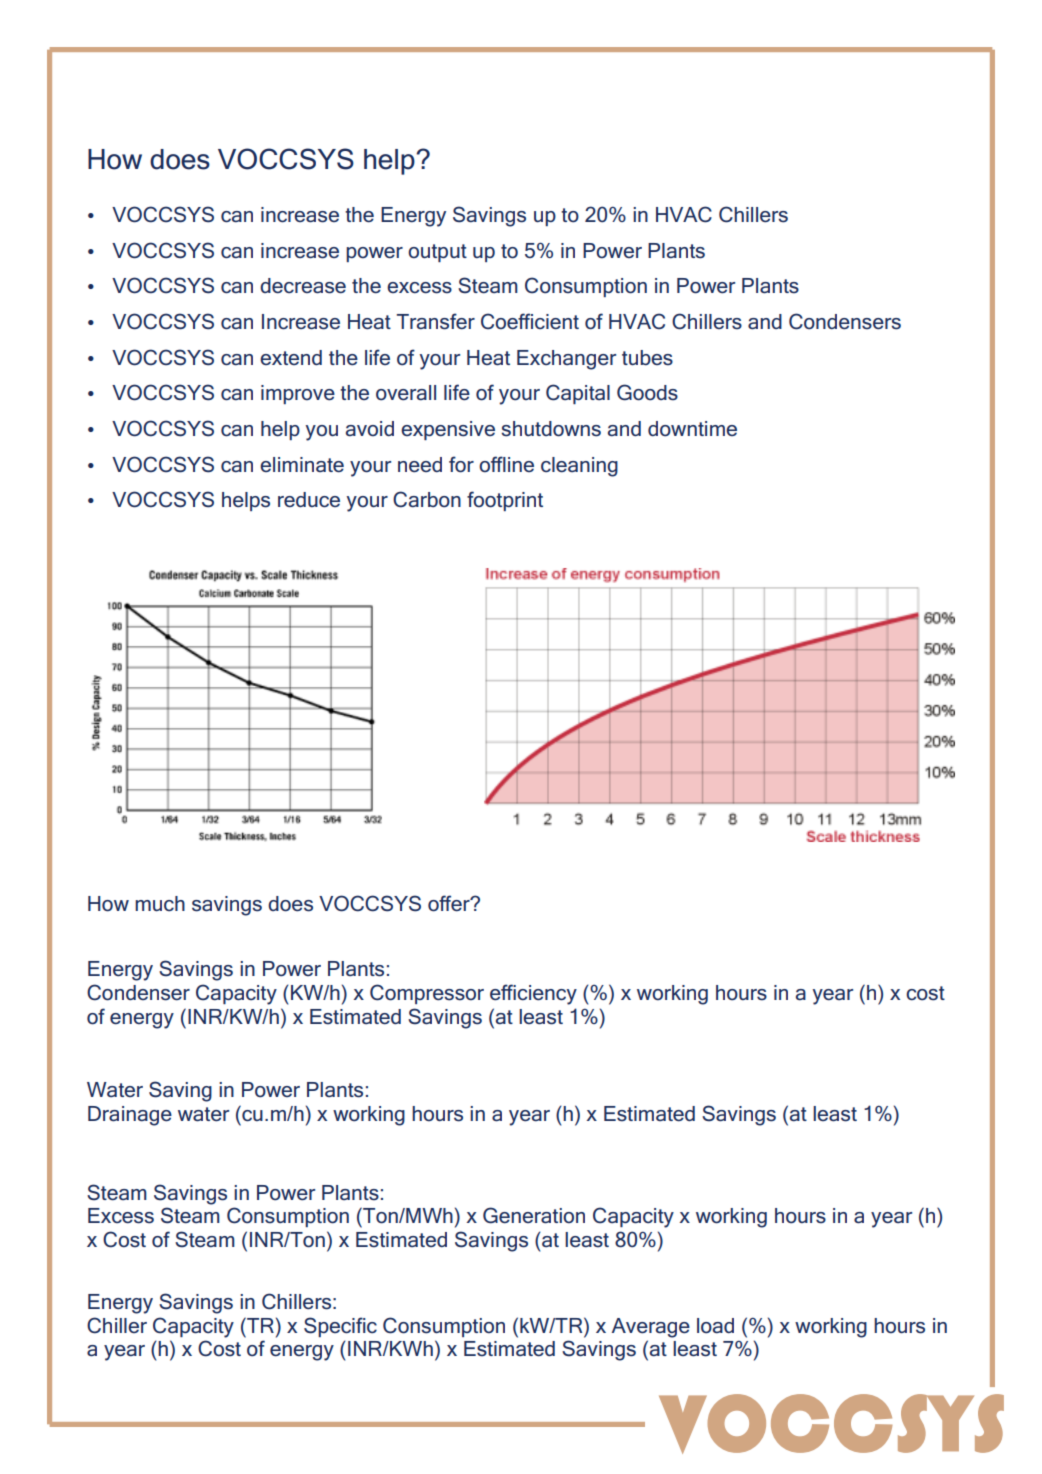 This screenshot has width=1042, height=1474. What do you see at coordinates (437, 253) in the screenshot?
I see `output` at bounding box center [437, 253].
